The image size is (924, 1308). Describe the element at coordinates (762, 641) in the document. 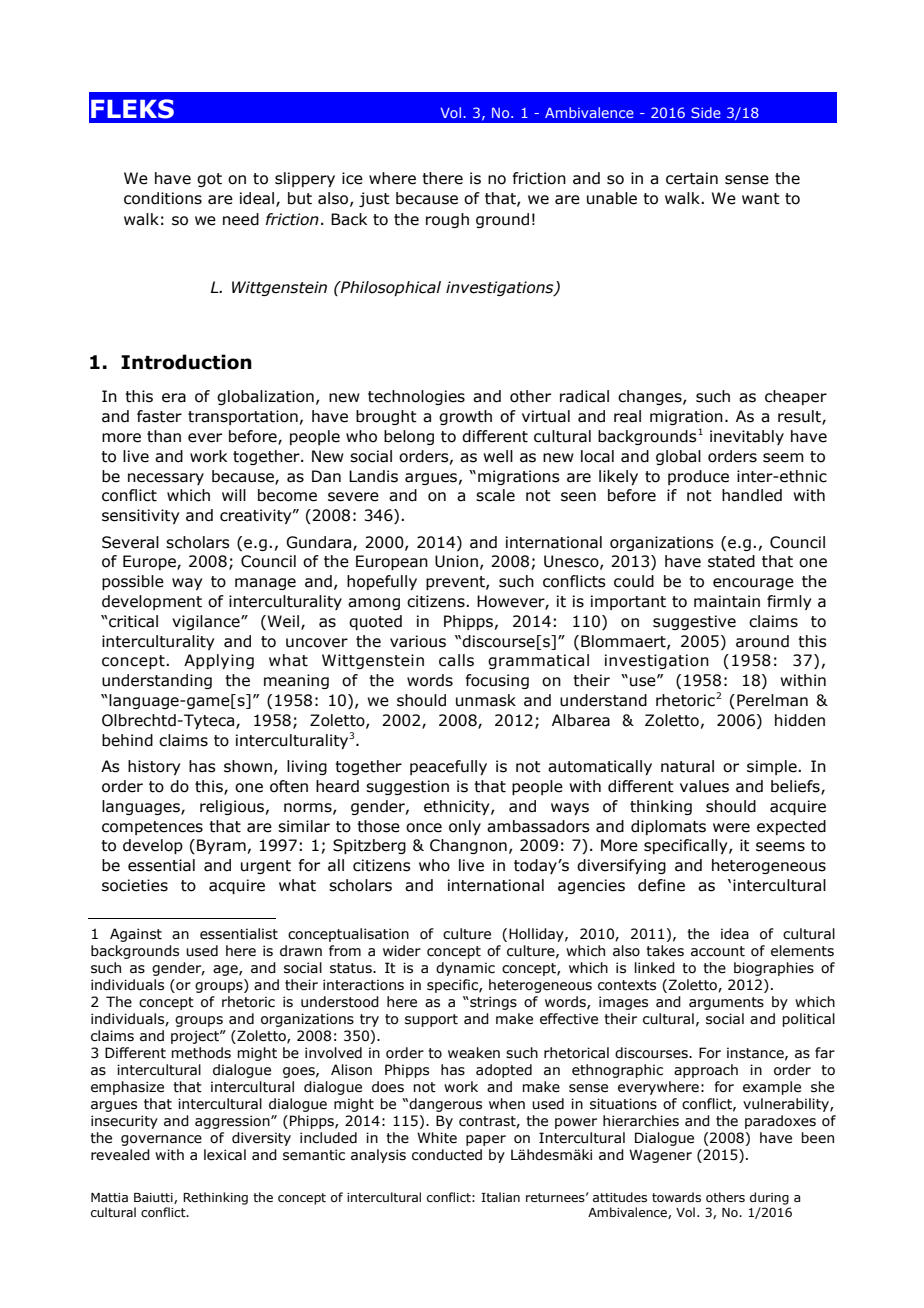

I see `around` at that location.
